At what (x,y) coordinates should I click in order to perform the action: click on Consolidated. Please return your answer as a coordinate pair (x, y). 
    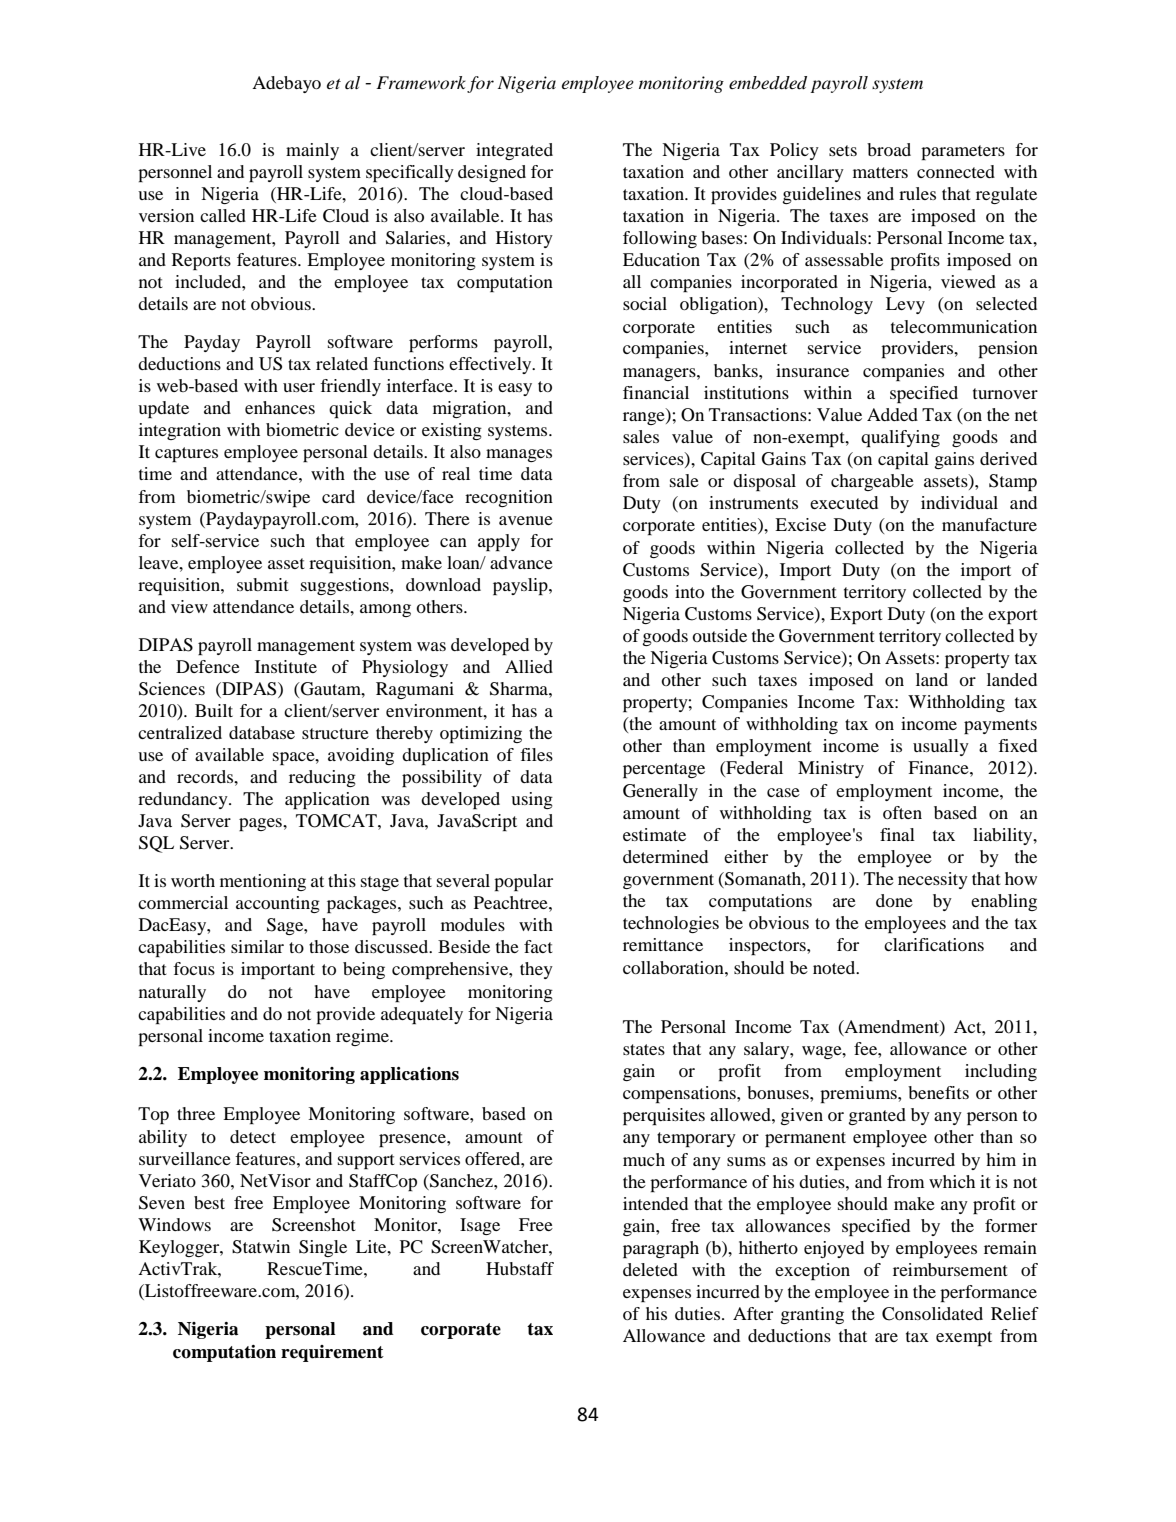
    Looking at the image, I should click on (932, 1314).
